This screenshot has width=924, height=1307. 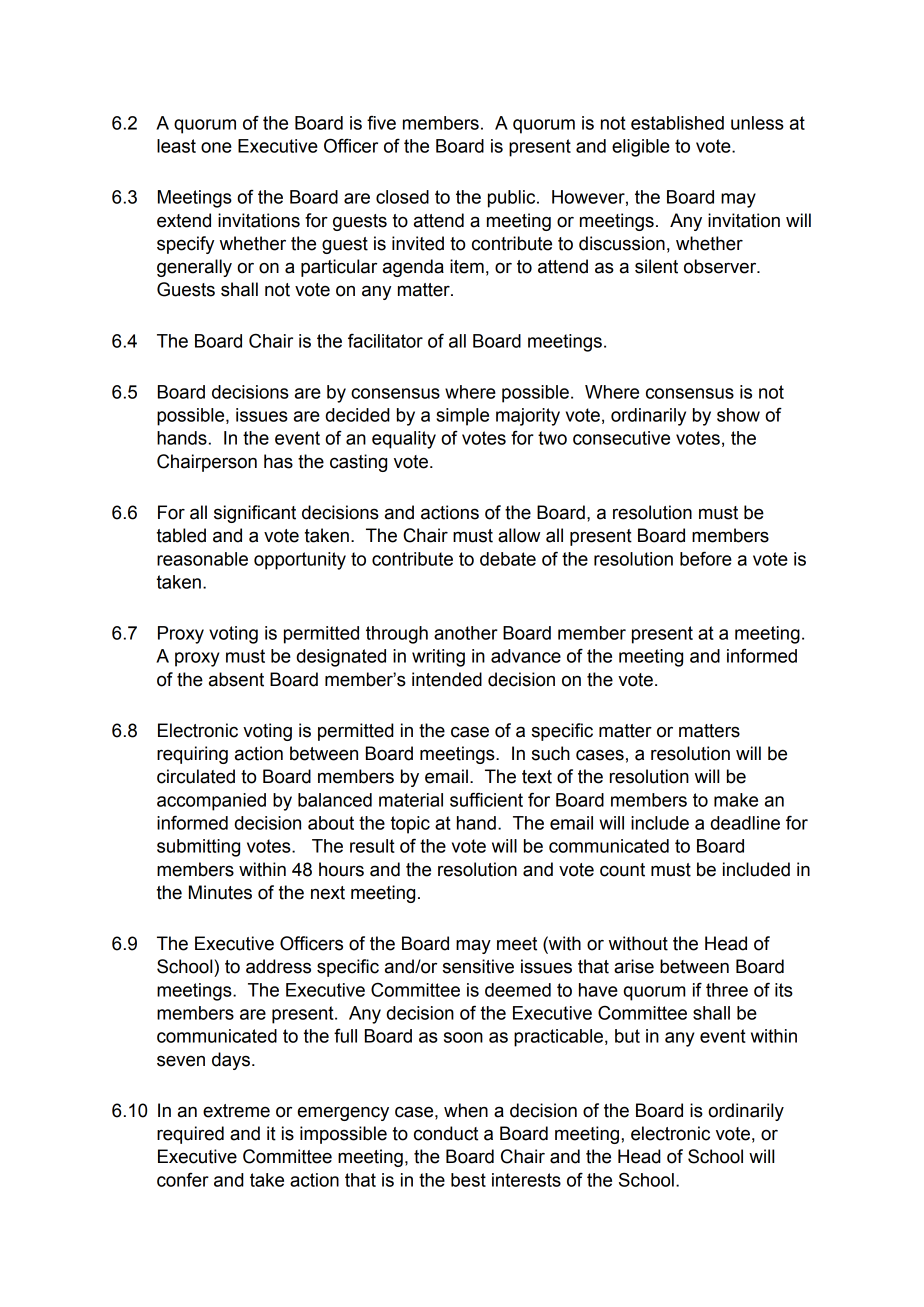 What do you see at coordinates (216, 147) in the screenshot?
I see `one` at bounding box center [216, 147].
